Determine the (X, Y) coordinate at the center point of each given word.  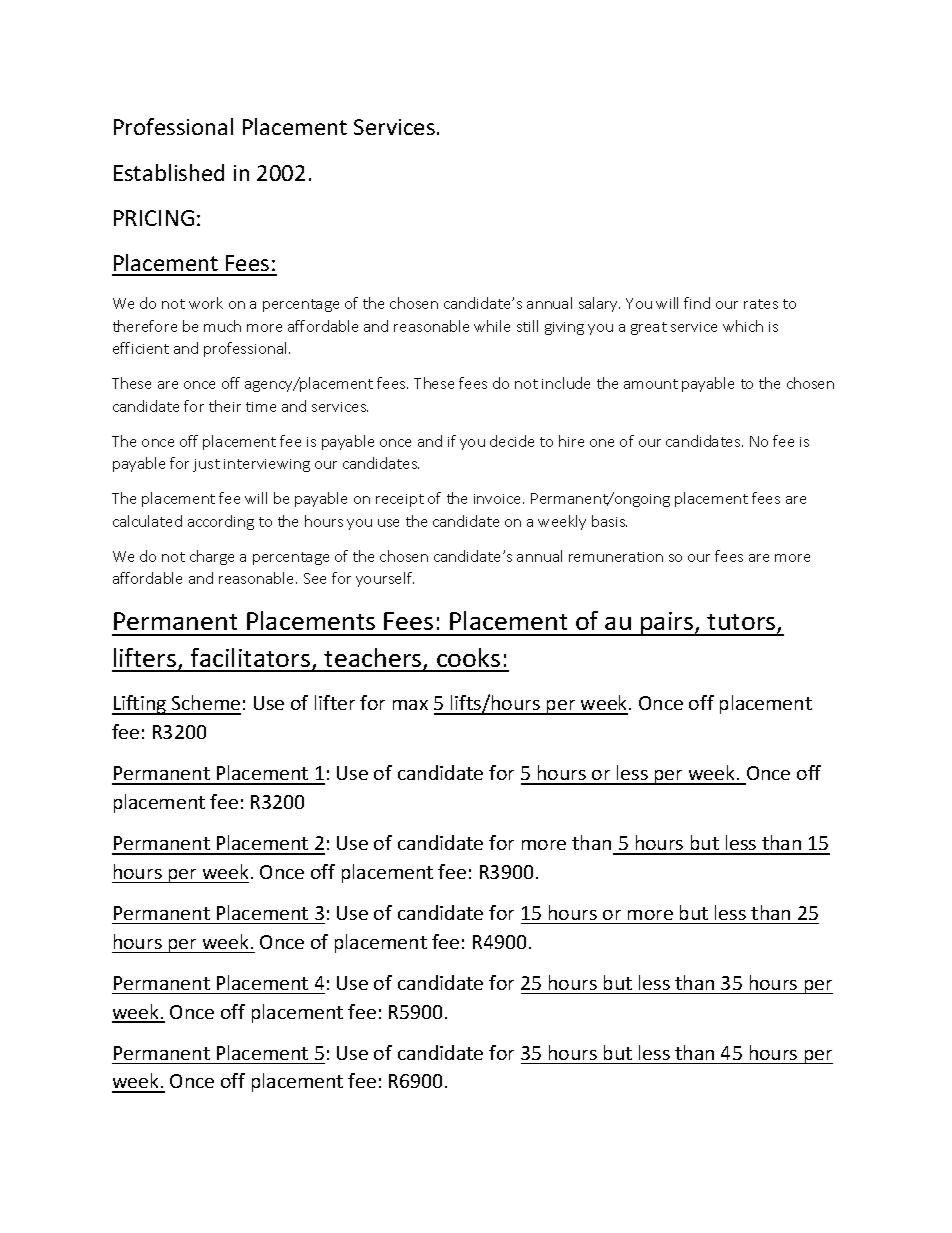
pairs (667, 624)
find (697, 303)
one (602, 443)
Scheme (205, 704)
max (410, 705)
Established (169, 172)
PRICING (154, 218)
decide (512, 441)
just (206, 465)
